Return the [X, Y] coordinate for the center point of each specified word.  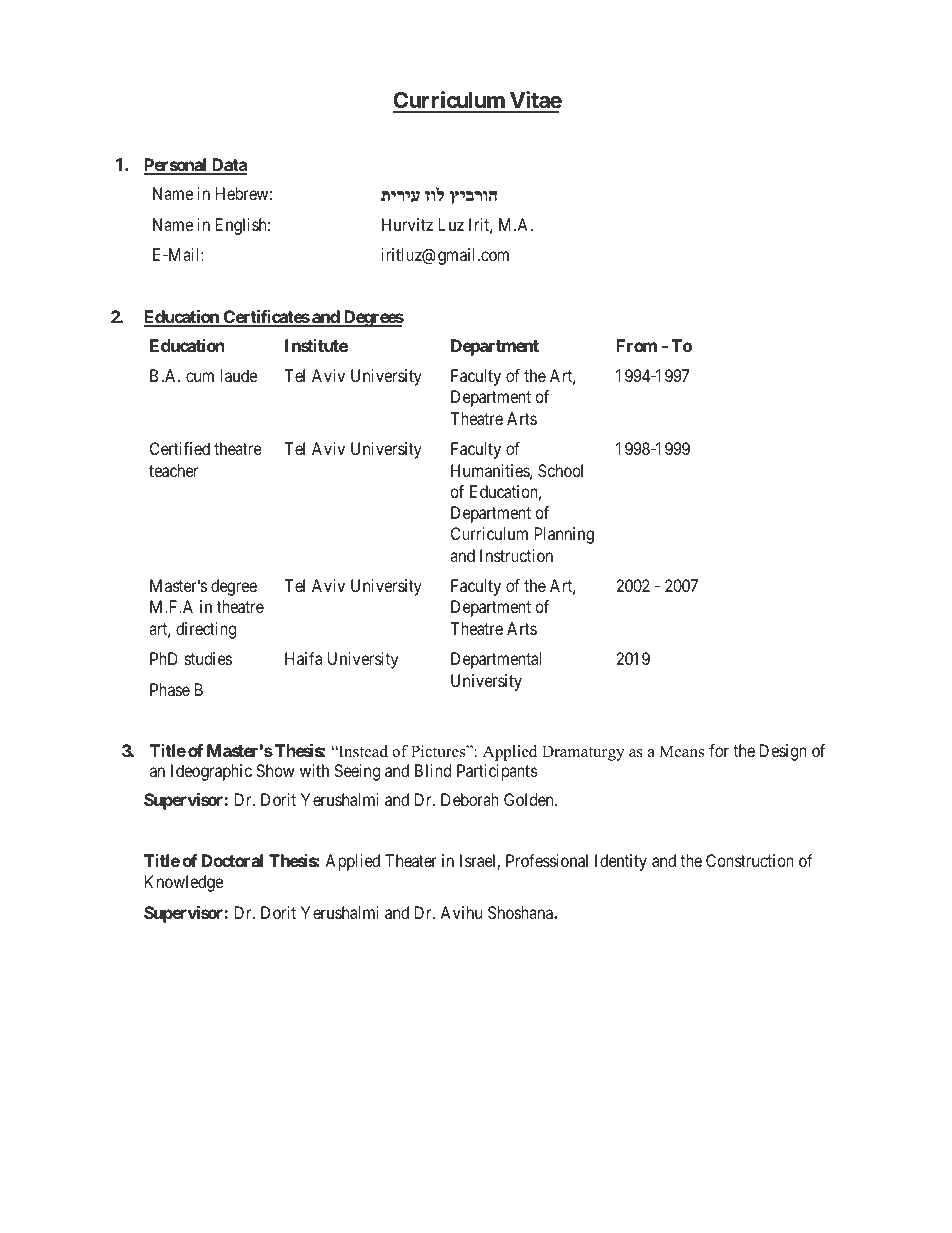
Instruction [516, 555]
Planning [564, 535]
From [636, 345]
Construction [750, 860]
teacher [173, 470]
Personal [176, 166]
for [719, 750]
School [560, 470]
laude [238, 375]
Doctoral [232, 860]
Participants [497, 772]
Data [228, 166]
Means [681, 751]
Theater [411, 860]
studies [208, 658]
